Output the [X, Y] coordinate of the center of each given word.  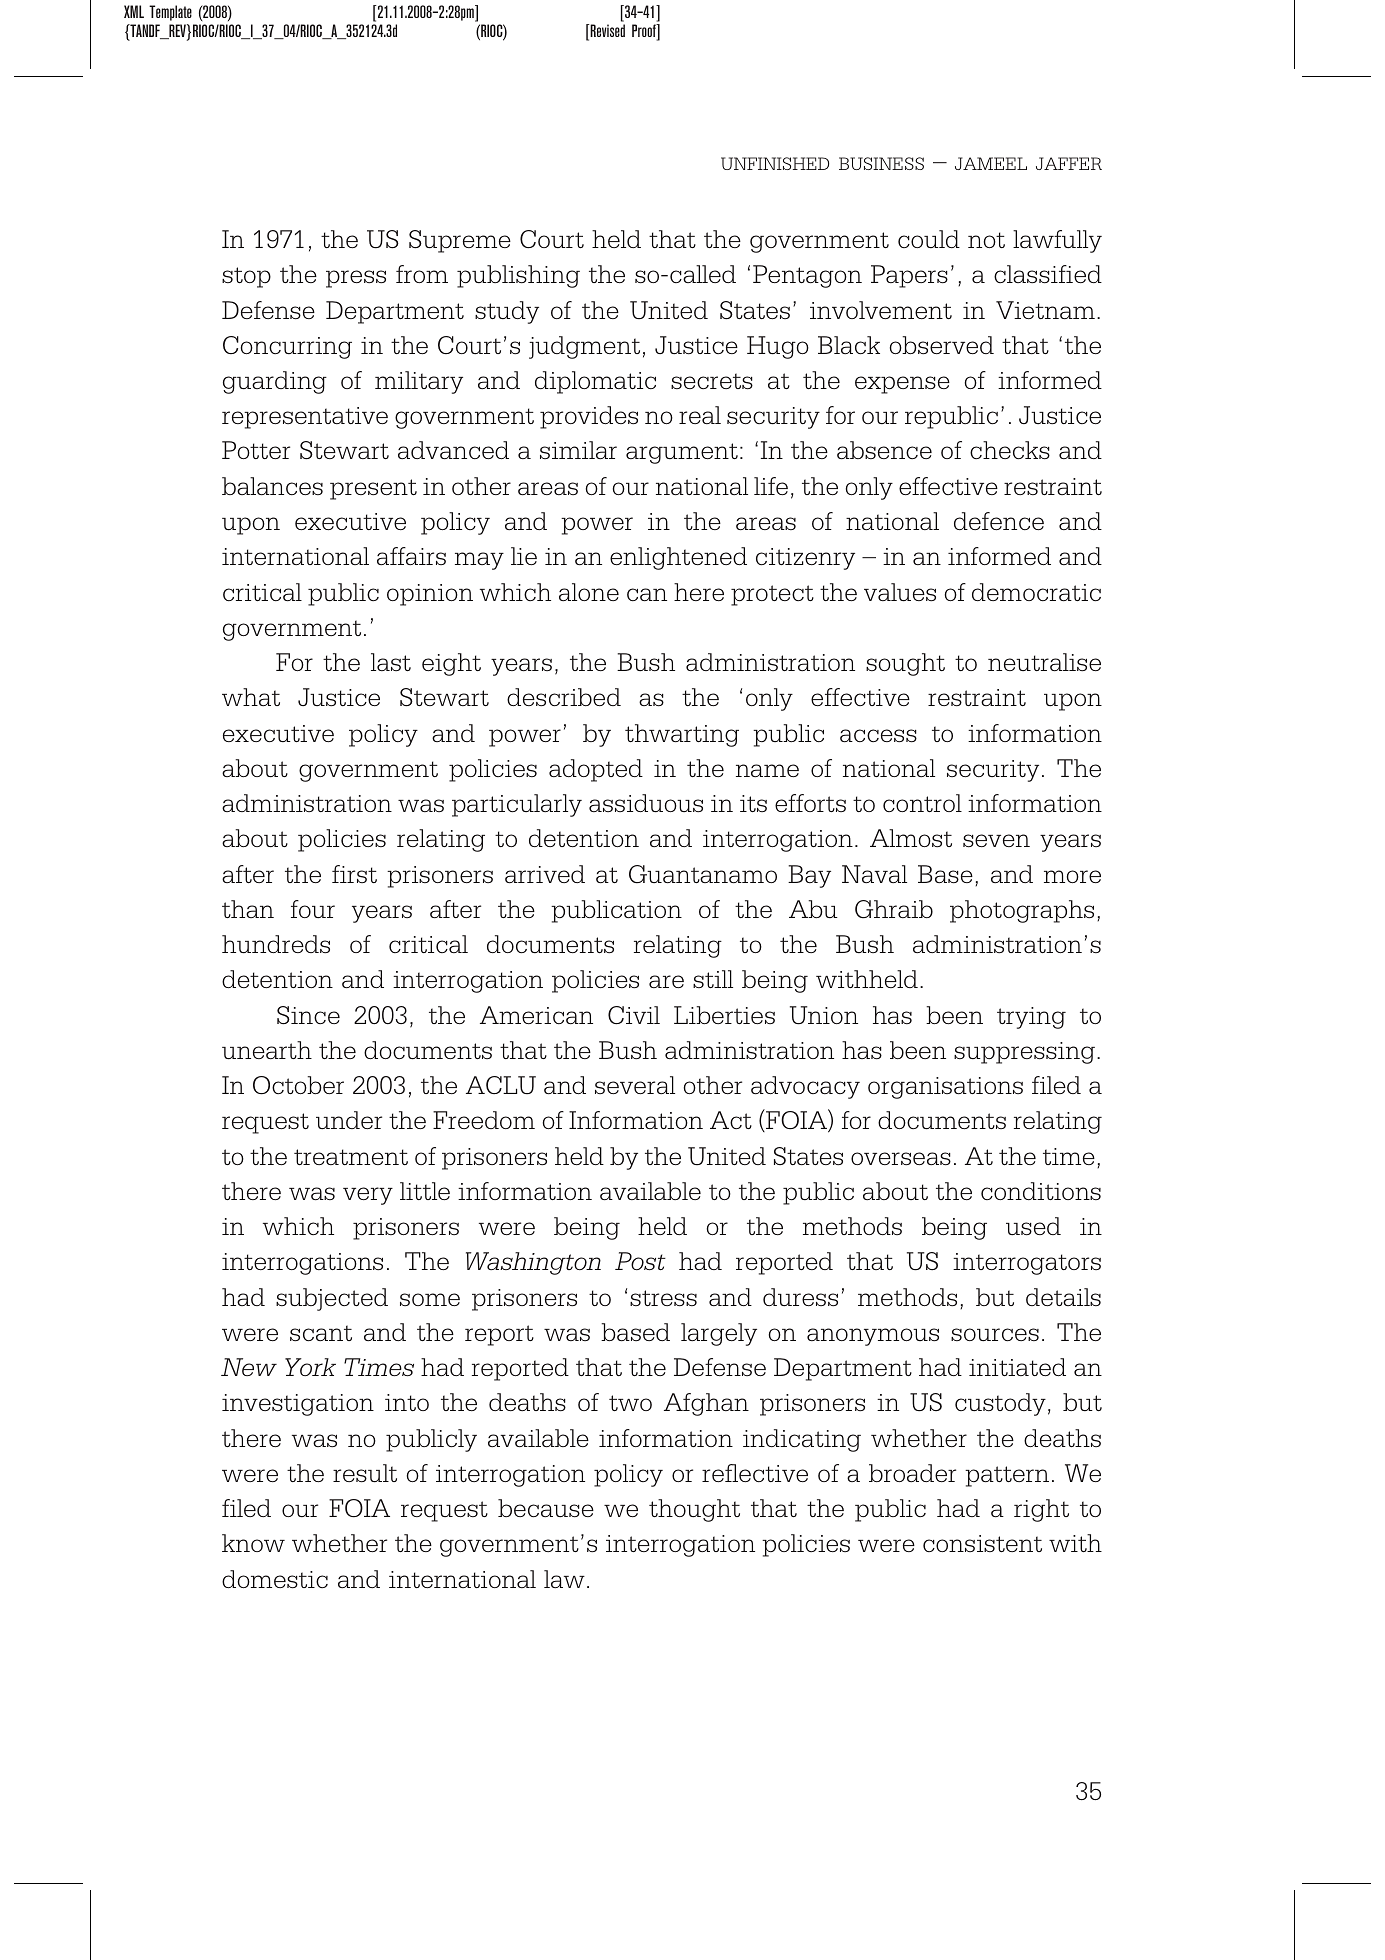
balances [272, 486]
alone [589, 592]
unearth [267, 1050]
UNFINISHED [775, 163]
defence [999, 521]
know [253, 1543]
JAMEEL [991, 163]
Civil [634, 1015]
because [546, 1508]
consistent [982, 1543]
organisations [945, 1088]
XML [134, 11]
